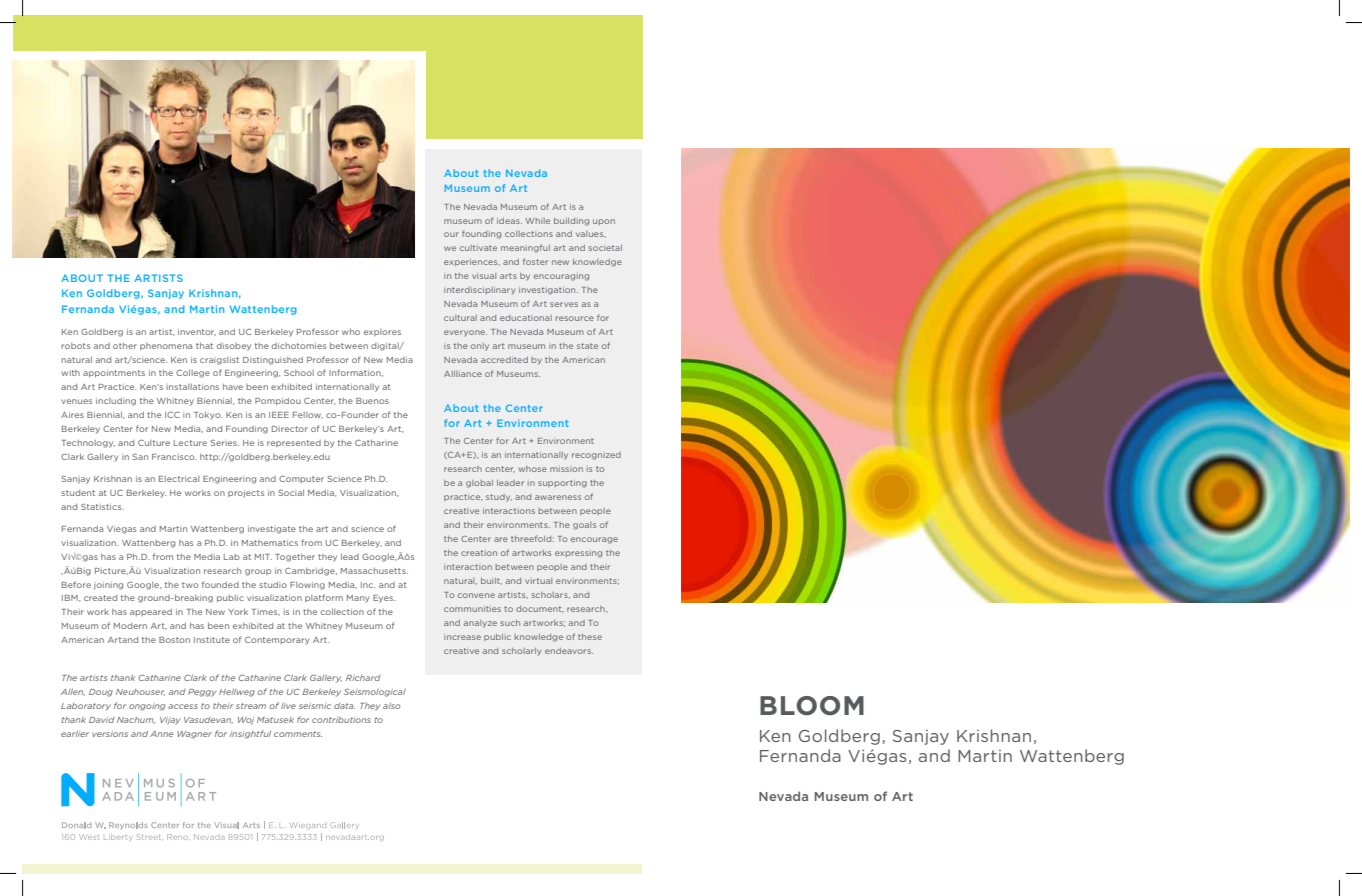 This screenshot has width=1362, height=896. Describe the element at coordinates (478, 248) in the screenshot. I see `cultivate` at that location.
